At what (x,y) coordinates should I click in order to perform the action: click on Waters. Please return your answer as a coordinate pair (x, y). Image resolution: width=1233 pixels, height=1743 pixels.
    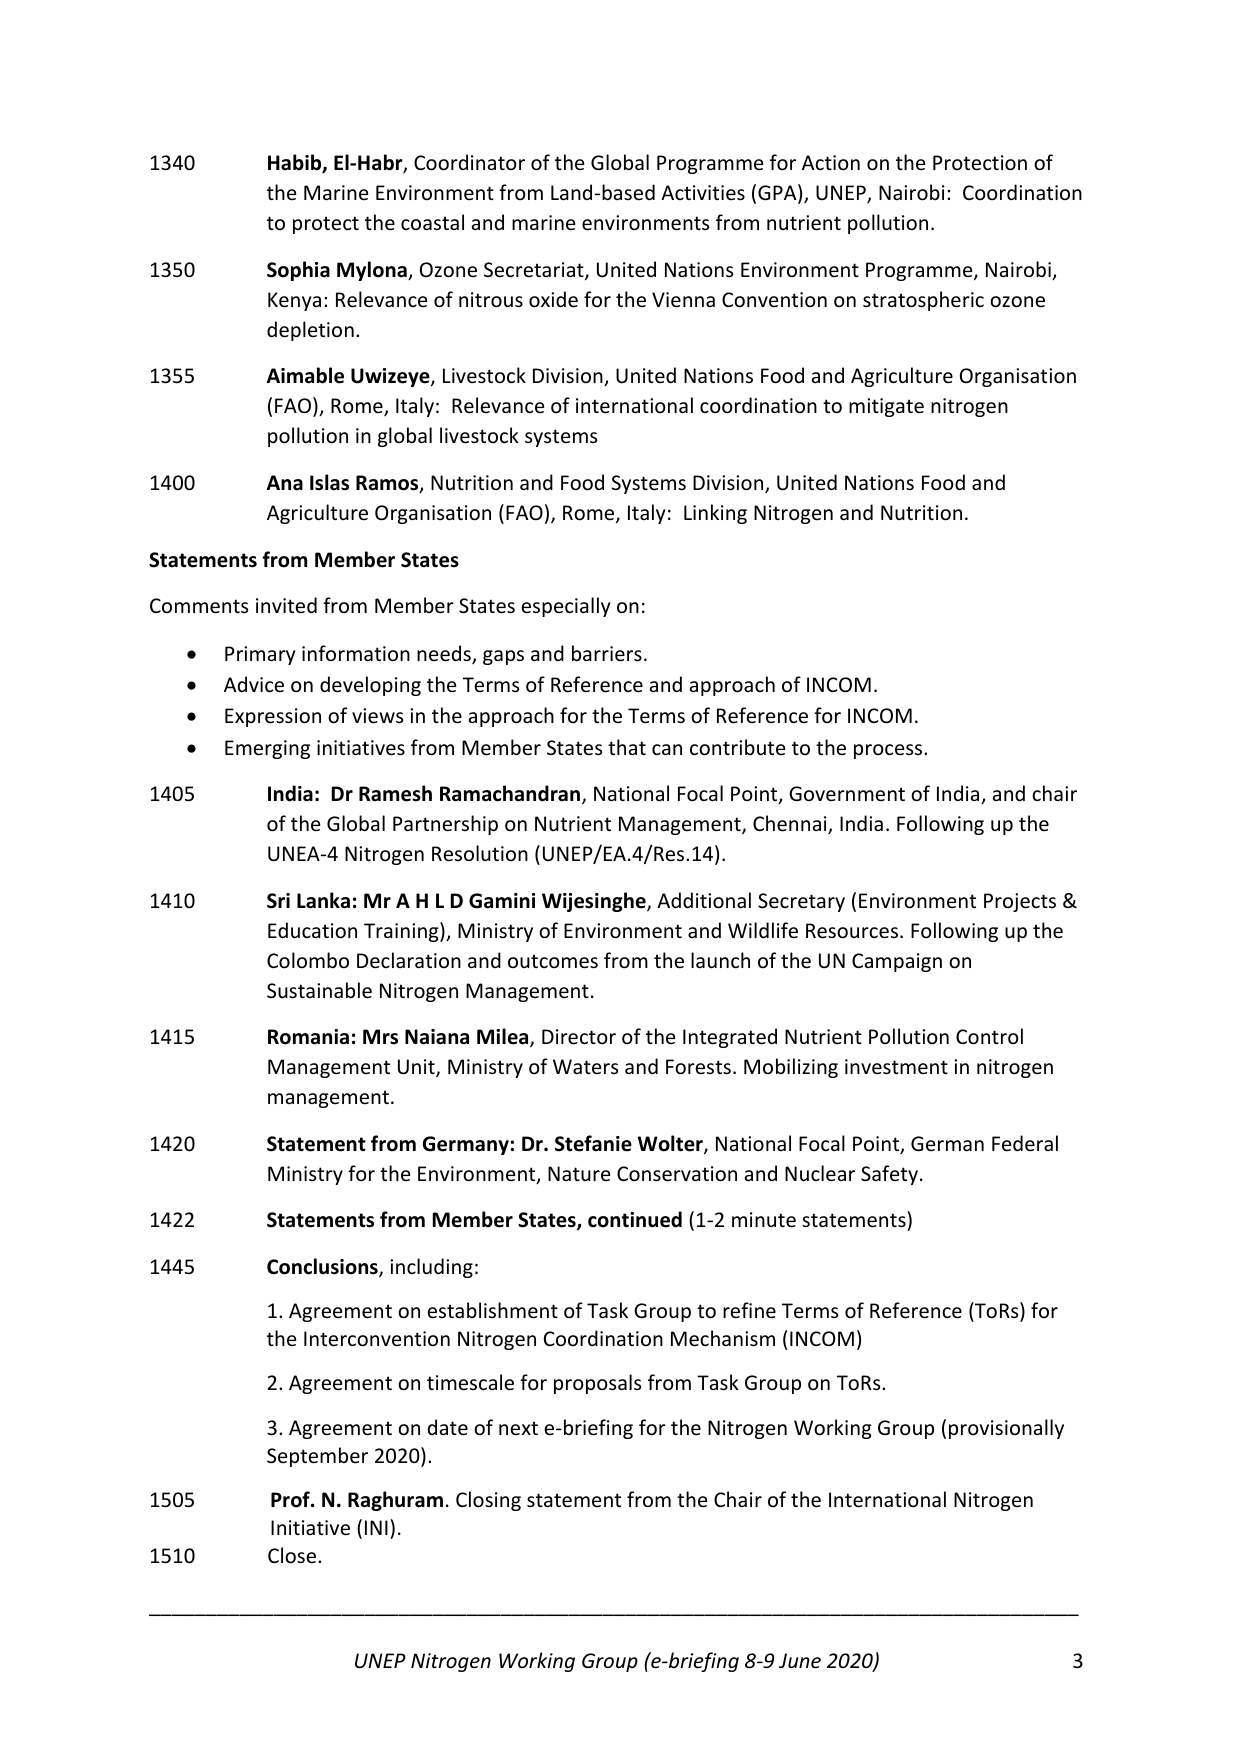
    Looking at the image, I should click on (585, 1066).
